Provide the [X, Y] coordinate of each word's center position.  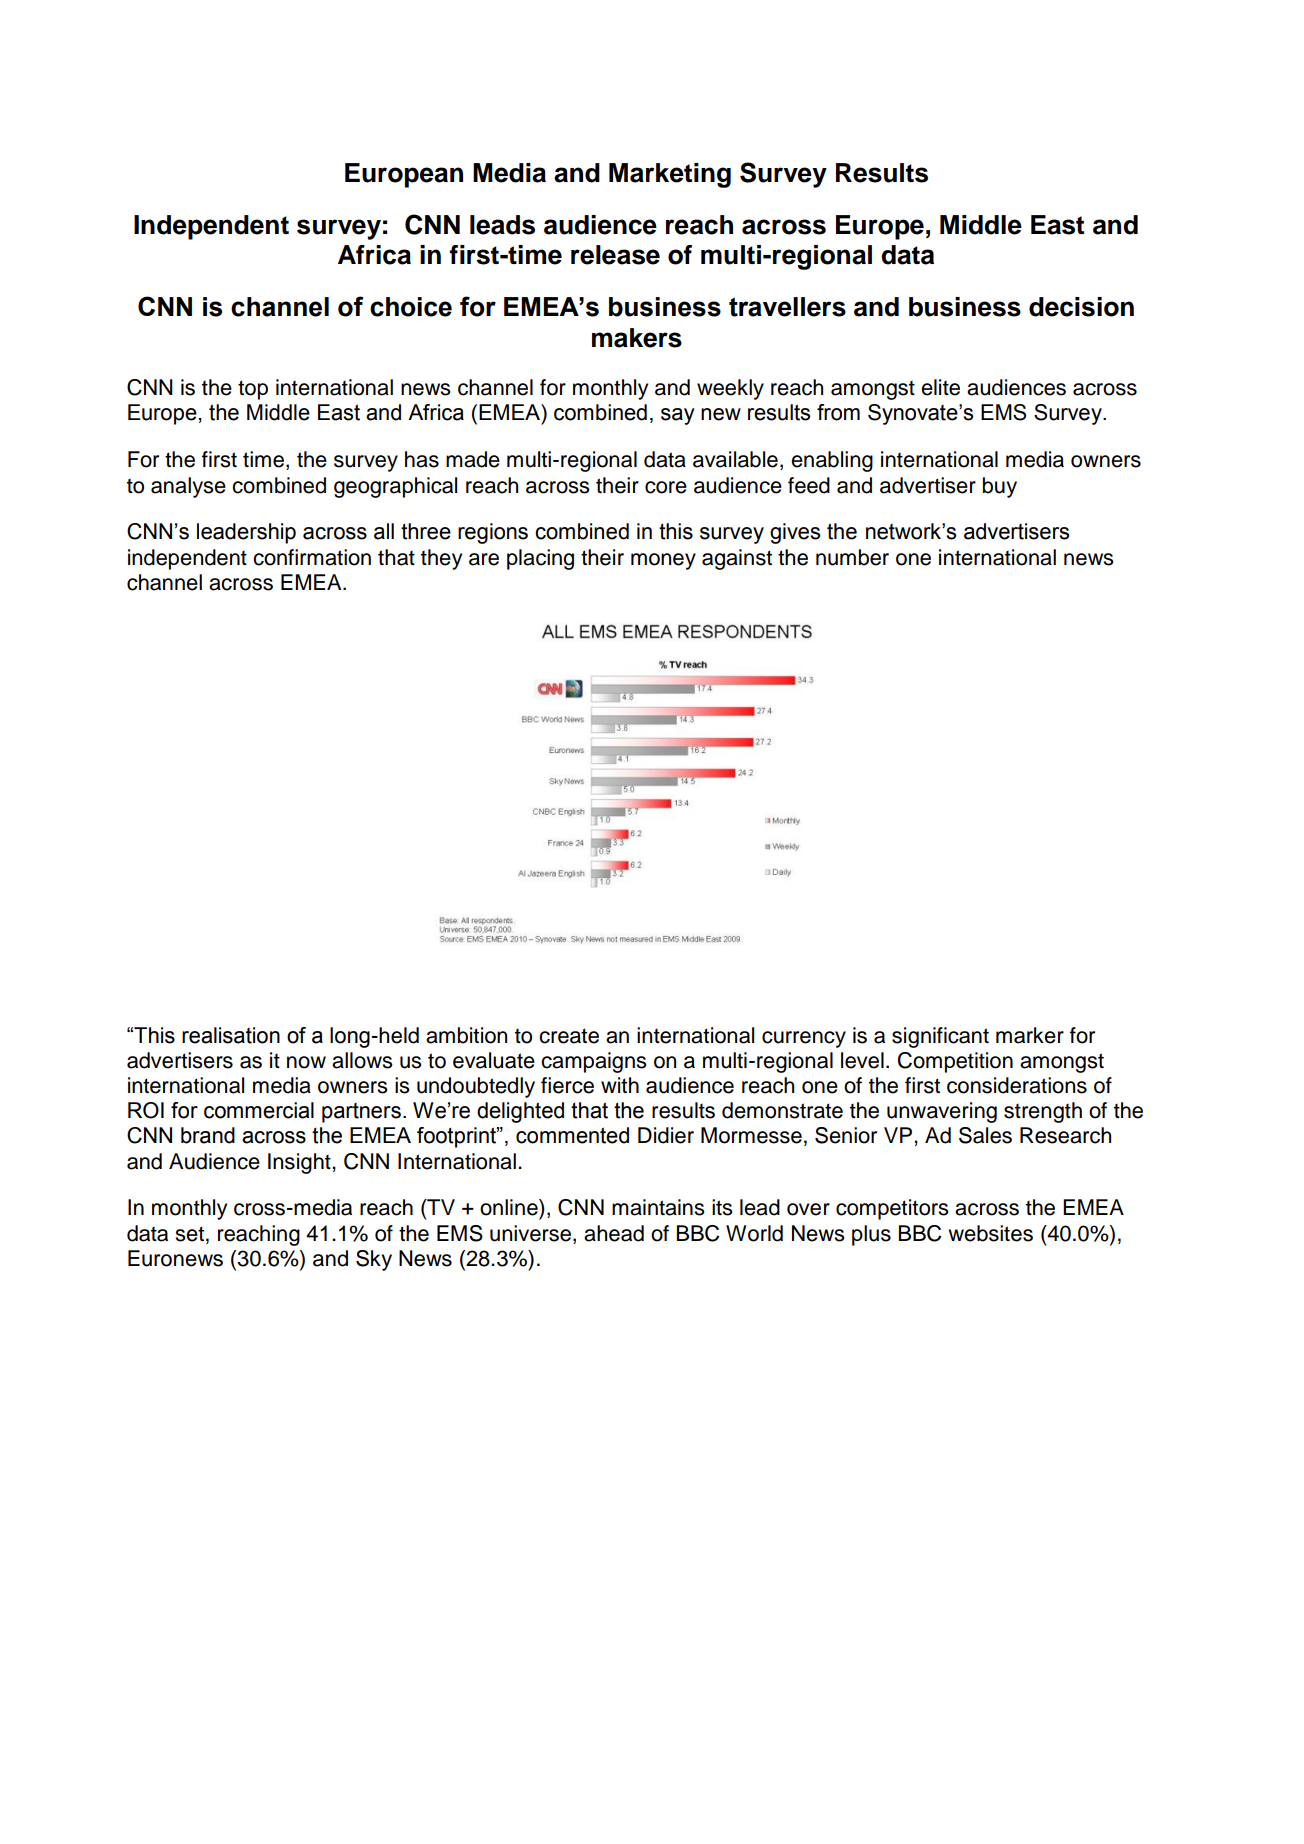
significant [940, 1037]
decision [1081, 307]
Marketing [670, 175]
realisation [231, 1035]
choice [411, 307]
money [663, 561]
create [569, 1036]
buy [1000, 487]
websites [990, 1233]
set [189, 1234]
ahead [614, 1233]
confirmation [312, 557]
